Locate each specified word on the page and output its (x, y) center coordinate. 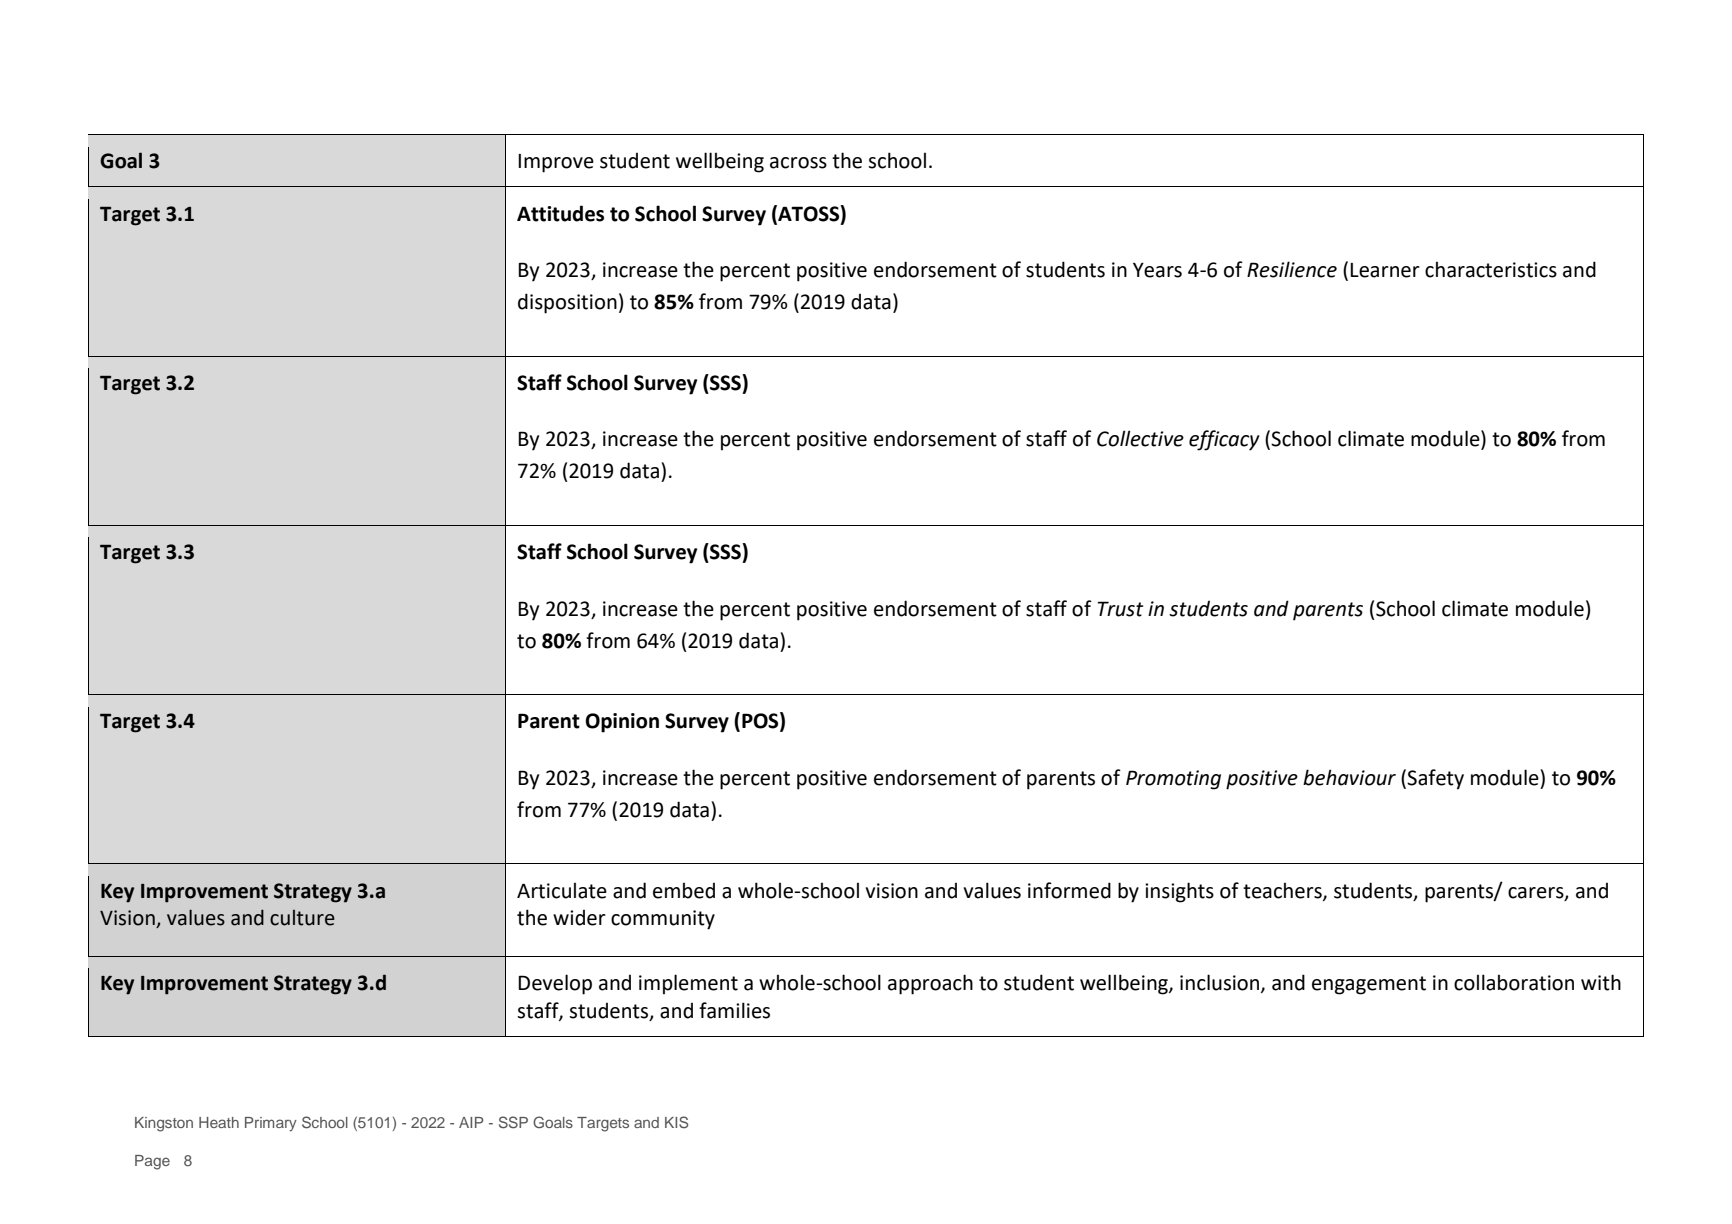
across (798, 163)
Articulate (562, 890)
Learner (1385, 270)
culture (302, 918)
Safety (1435, 779)
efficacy (1224, 440)
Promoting (1173, 780)
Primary (271, 1124)
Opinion (622, 723)
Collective (1140, 438)
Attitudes (560, 213)
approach (930, 984)
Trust (1120, 609)
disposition (567, 303)
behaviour (1349, 777)
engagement (1369, 985)
